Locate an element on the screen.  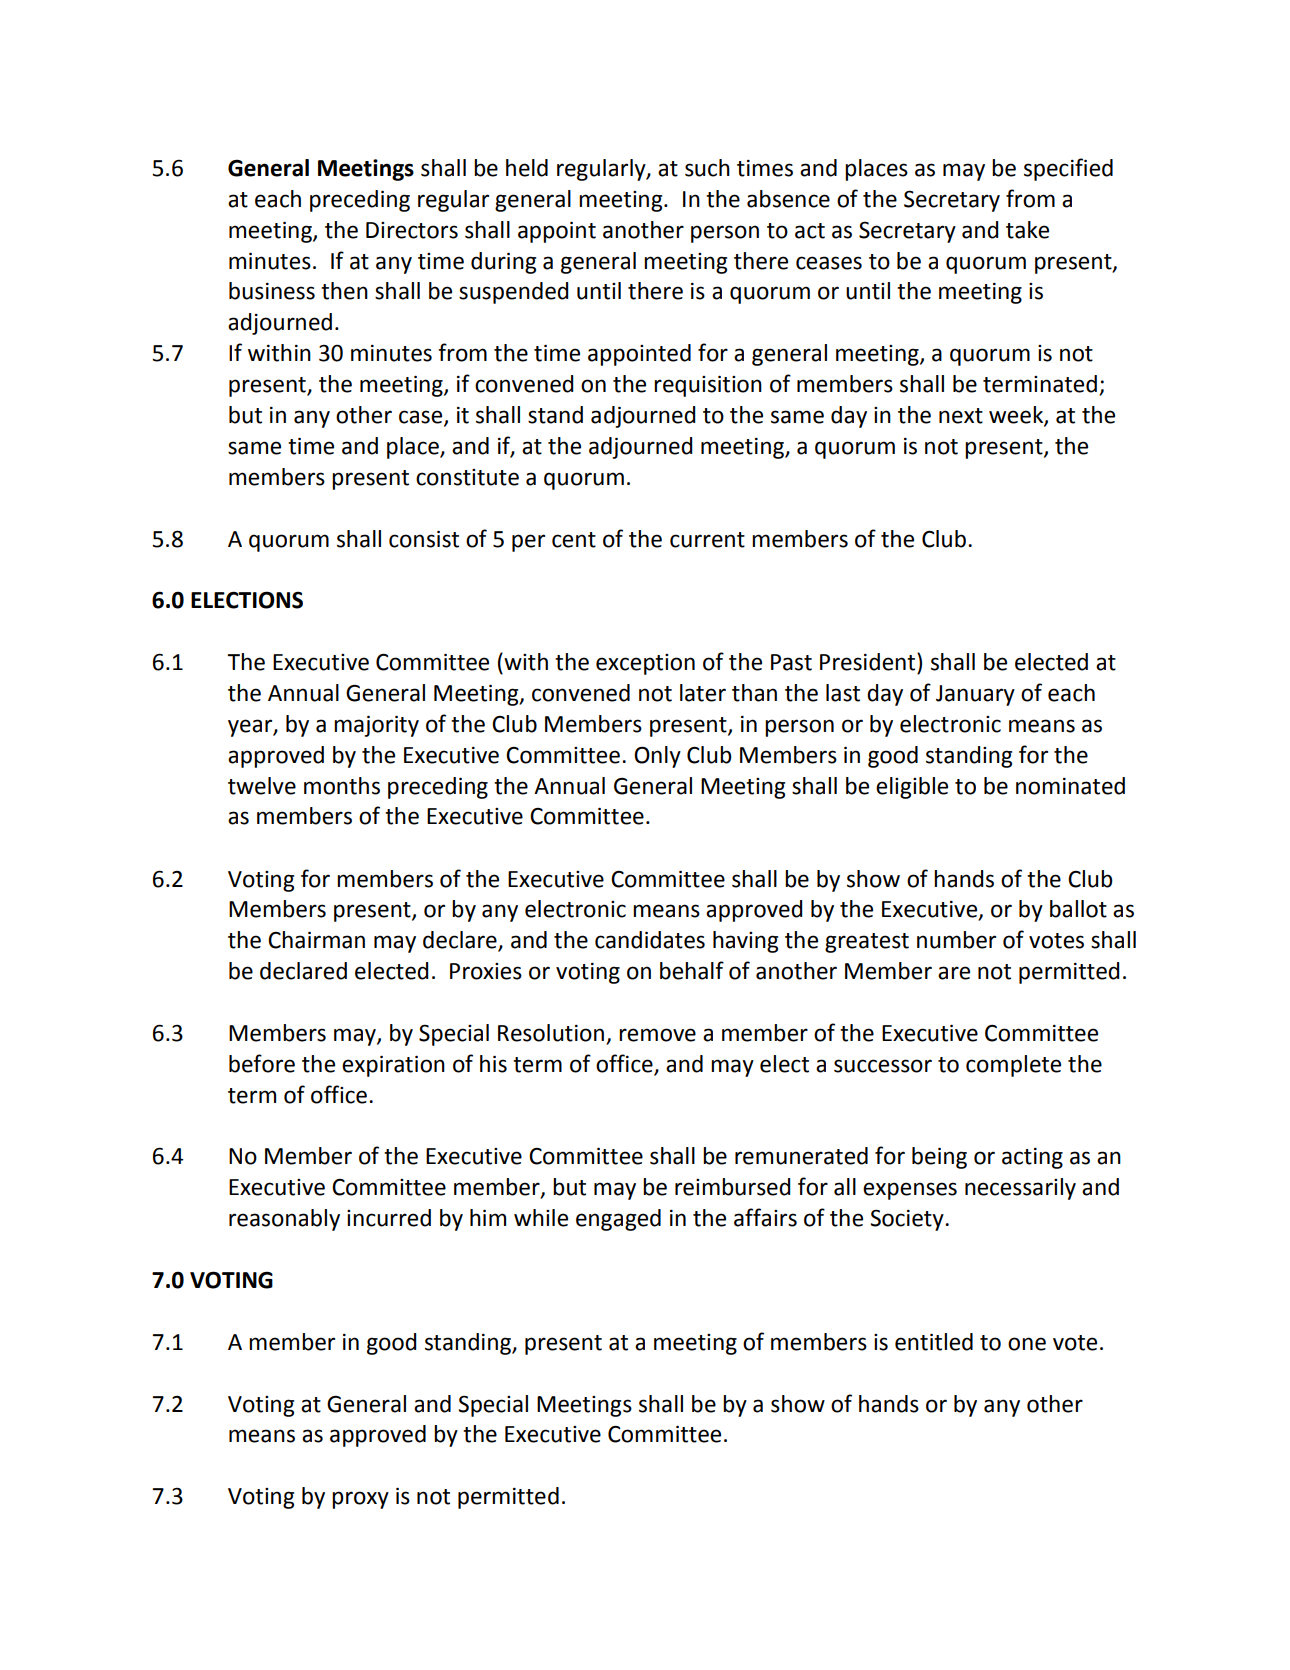
such is located at coordinates (707, 168).
